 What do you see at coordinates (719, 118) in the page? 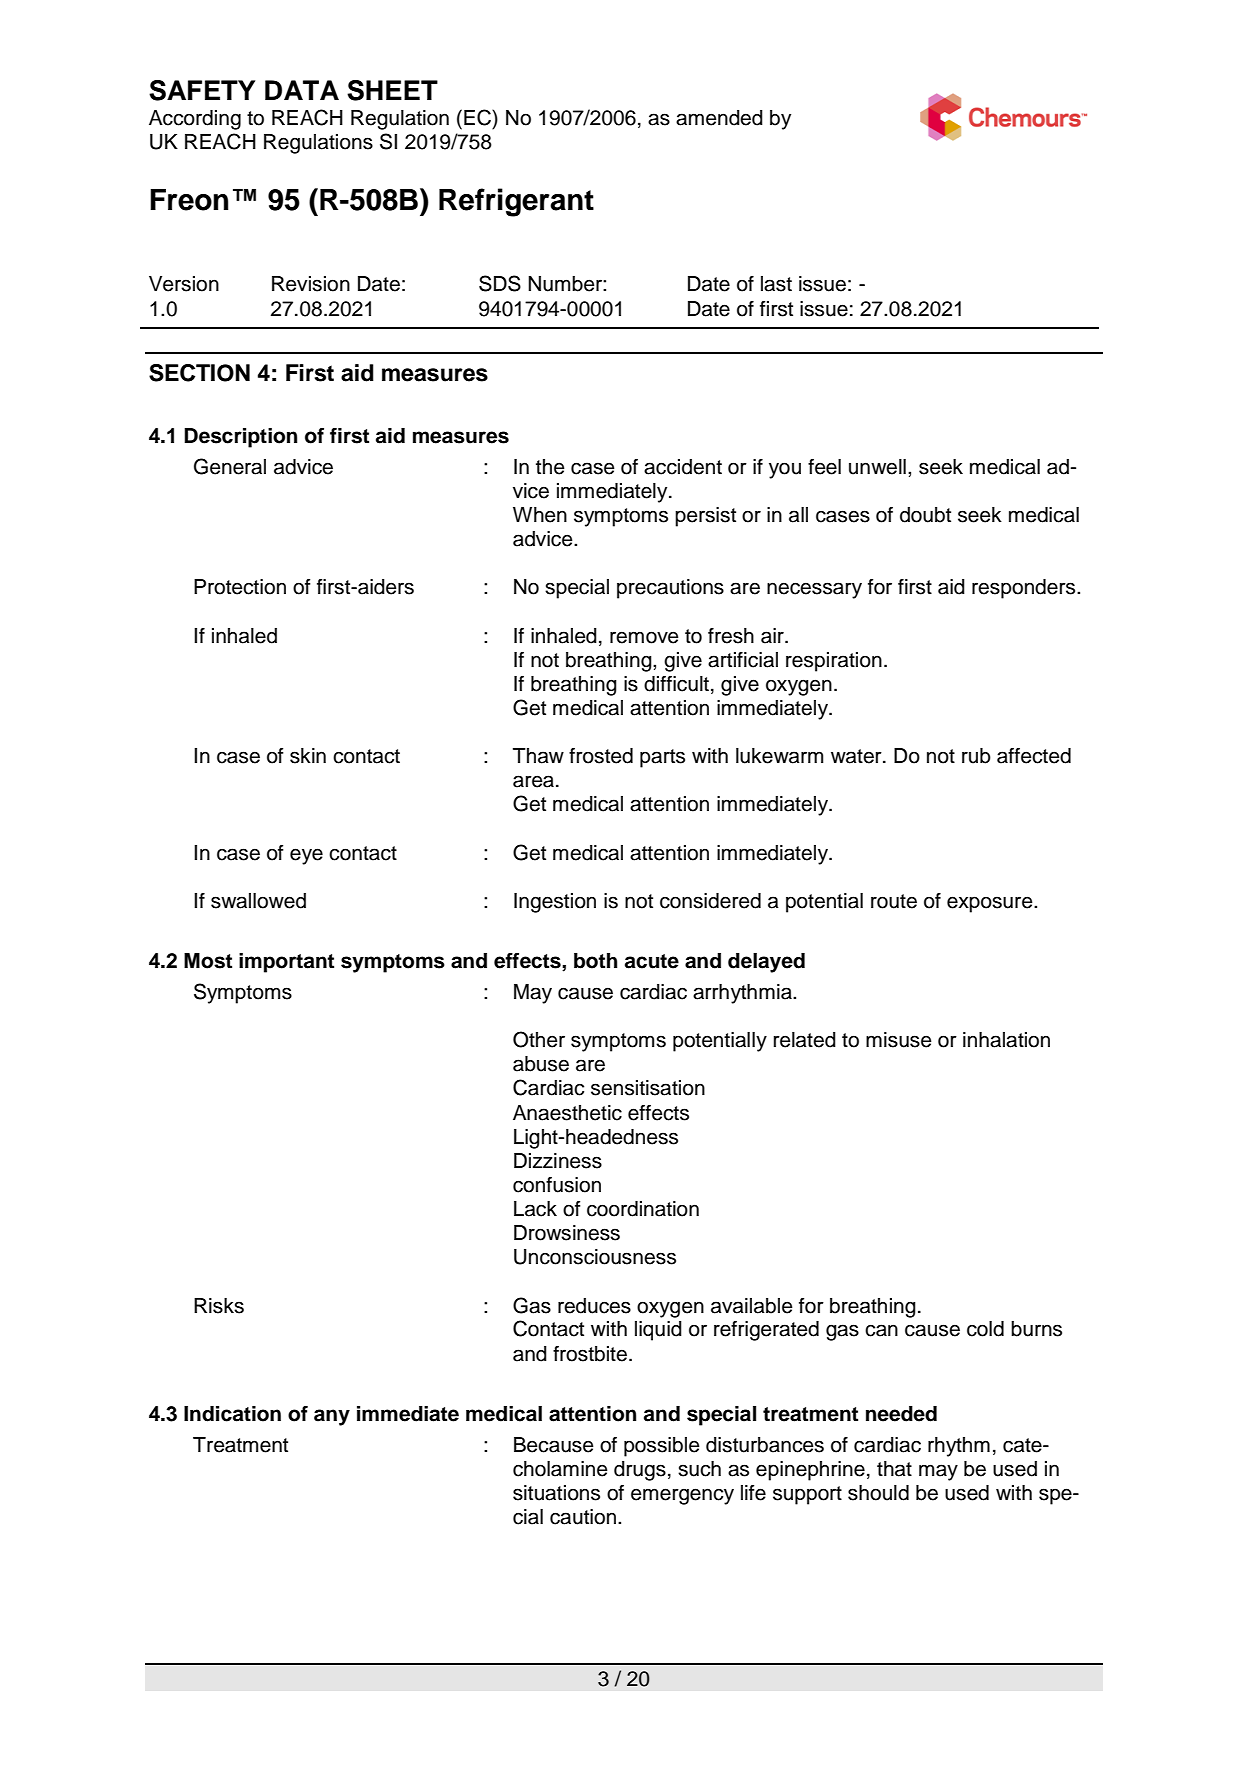
I see `amended` at bounding box center [719, 118].
